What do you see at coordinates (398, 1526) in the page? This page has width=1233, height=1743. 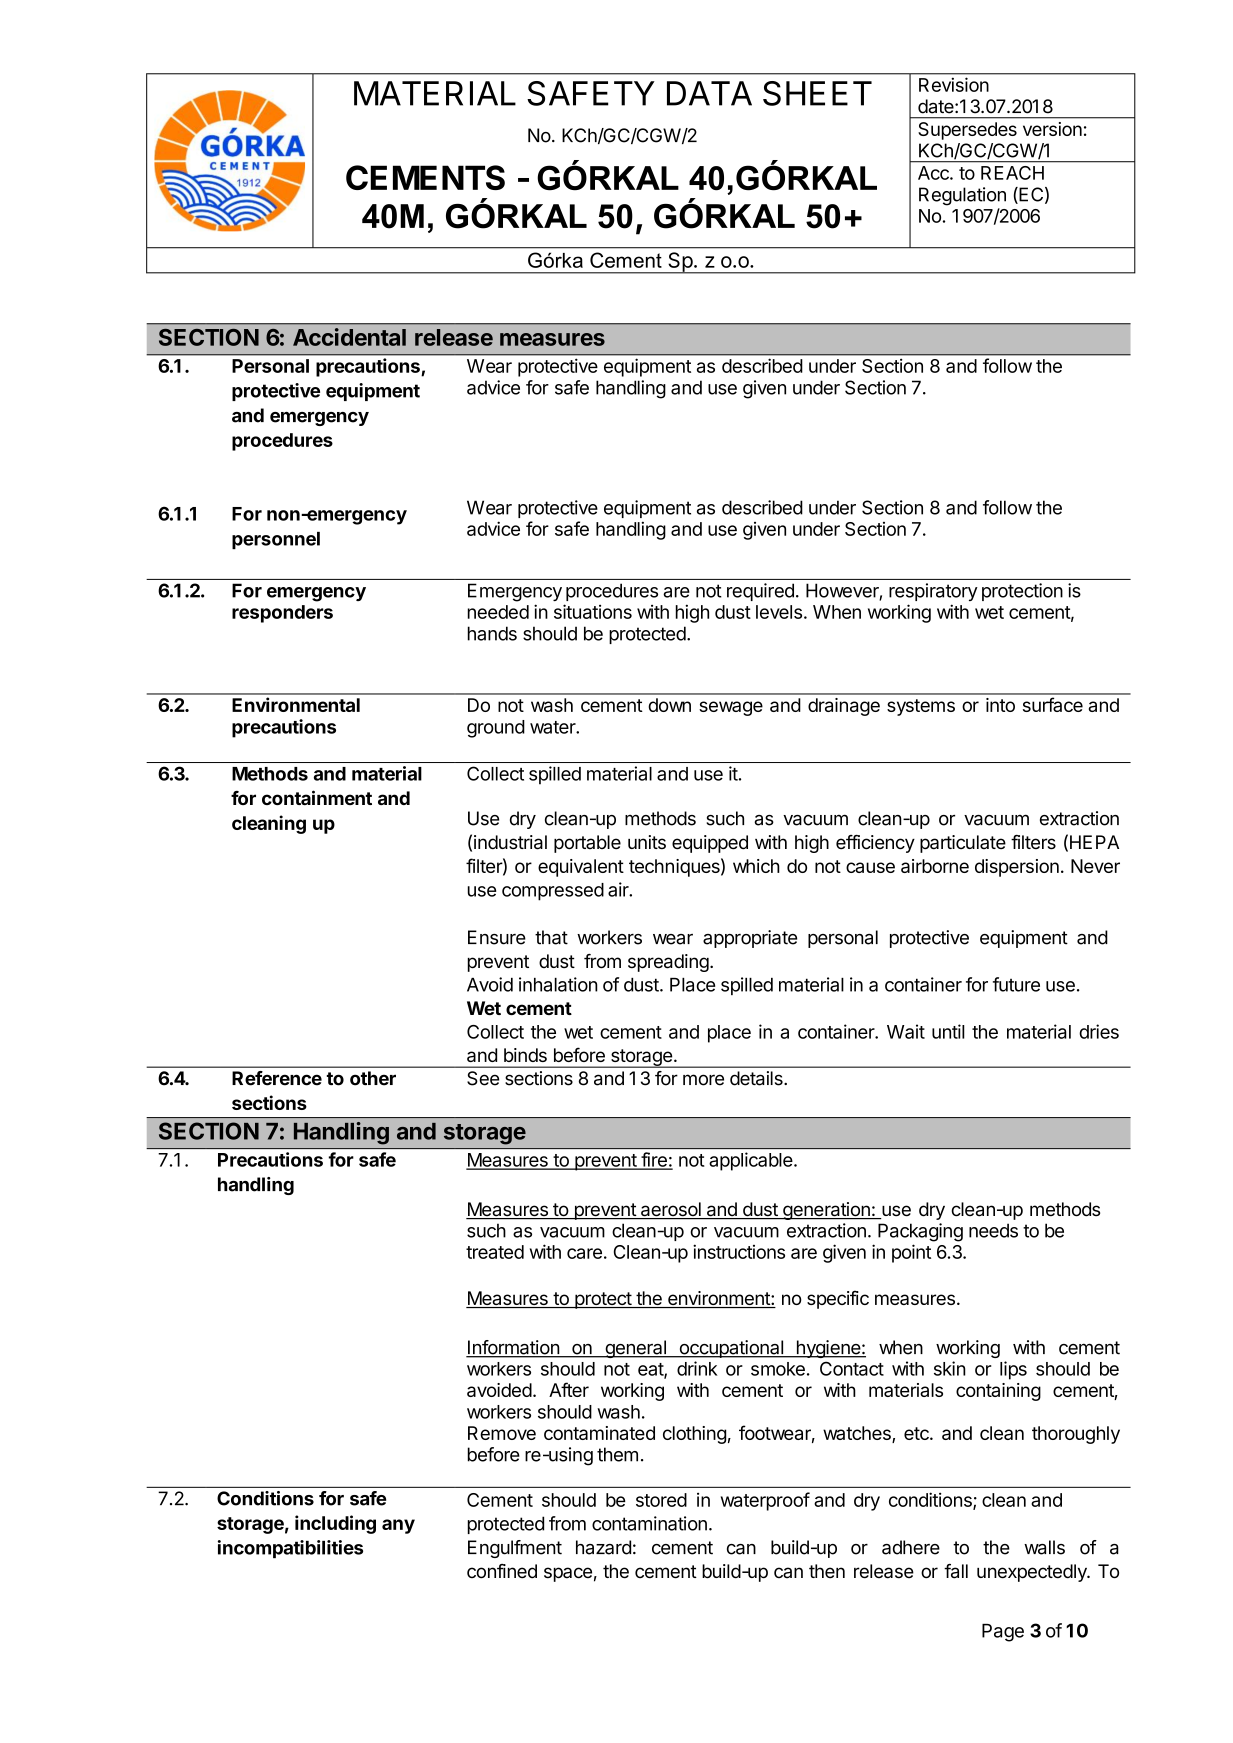 I see `any` at bounding box center [398, 1526].
